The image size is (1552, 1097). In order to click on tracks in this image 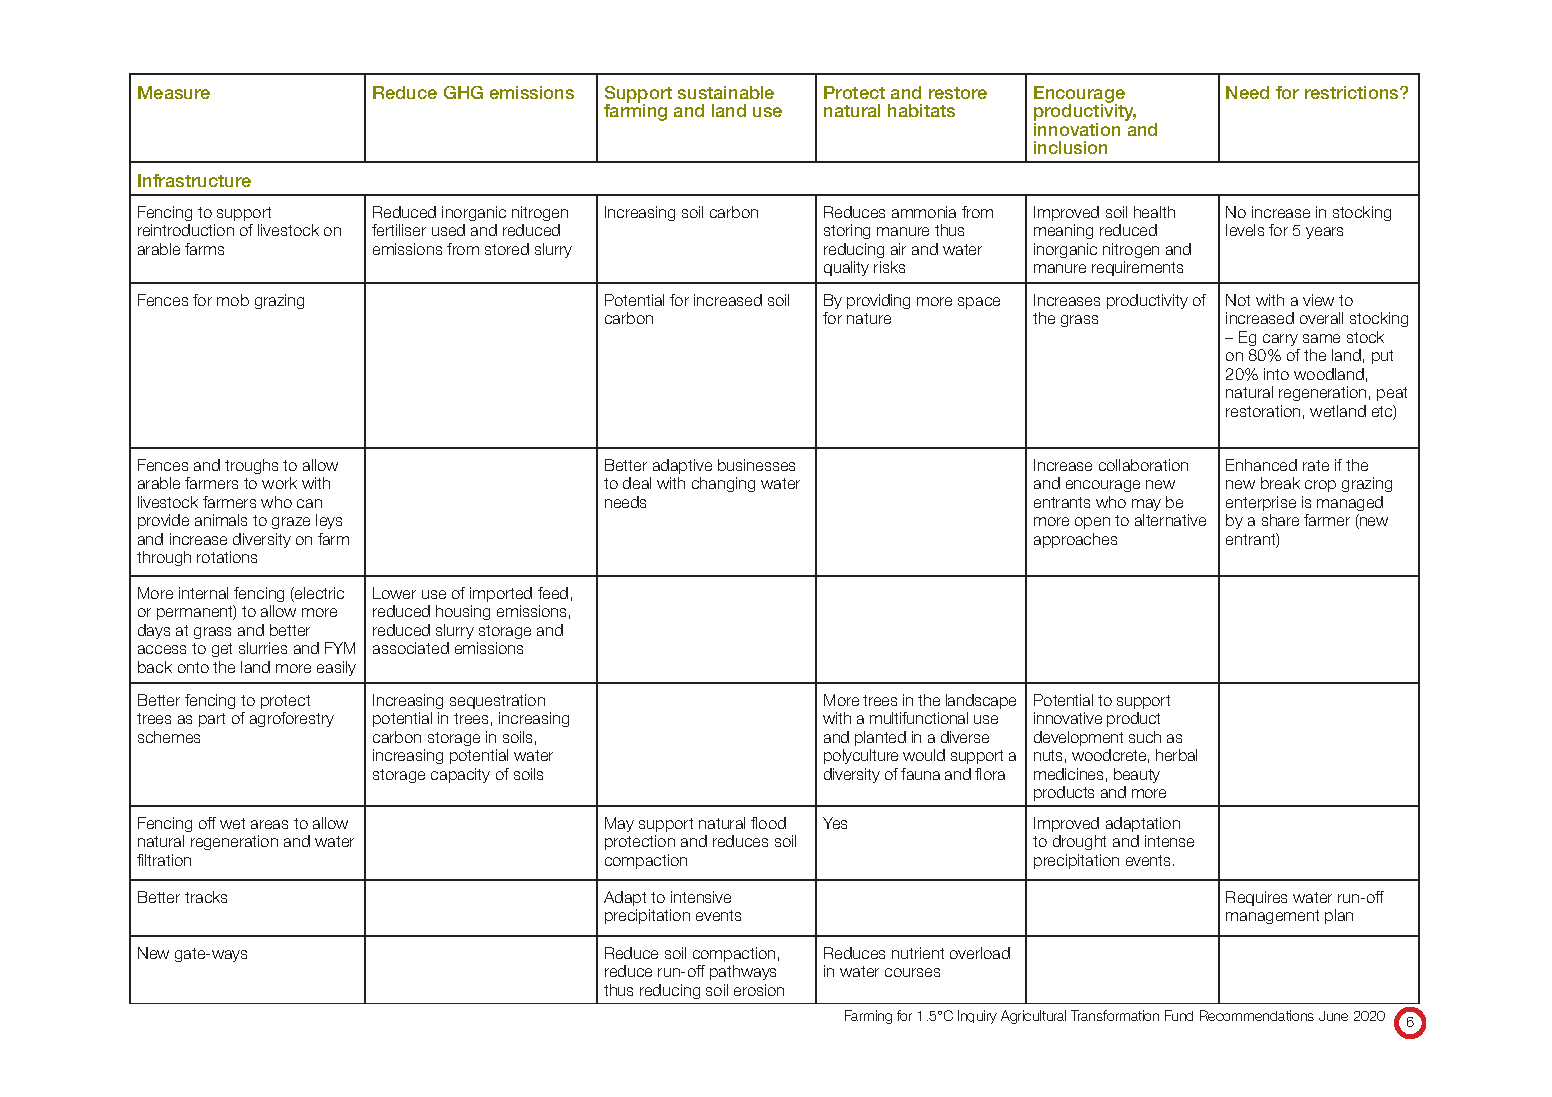, I will do `click(206, 897)`.
